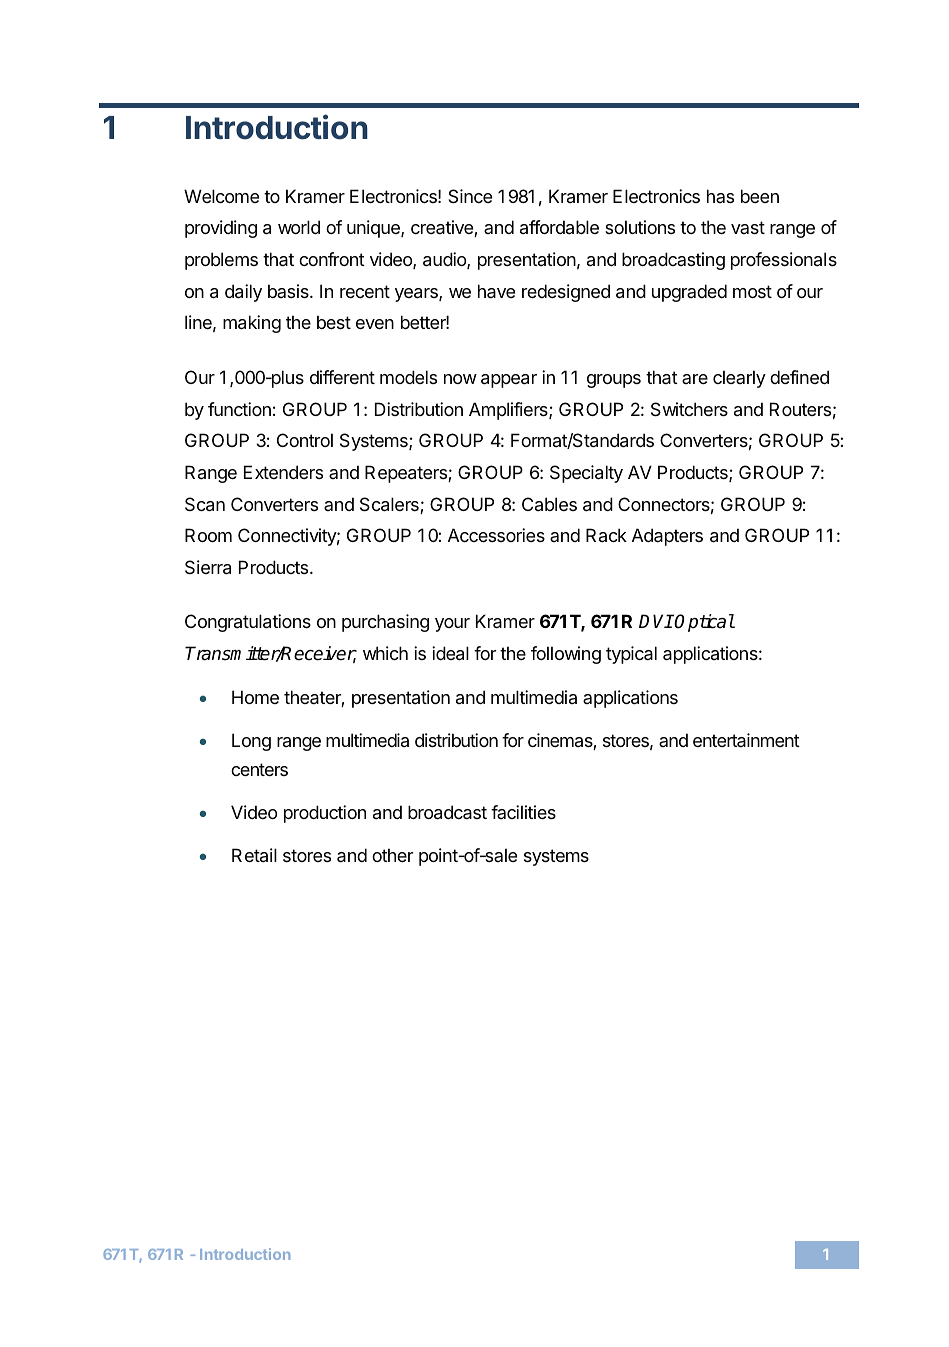 The image size is (949, 1347). I want to click on vast, so click(748, 227).
